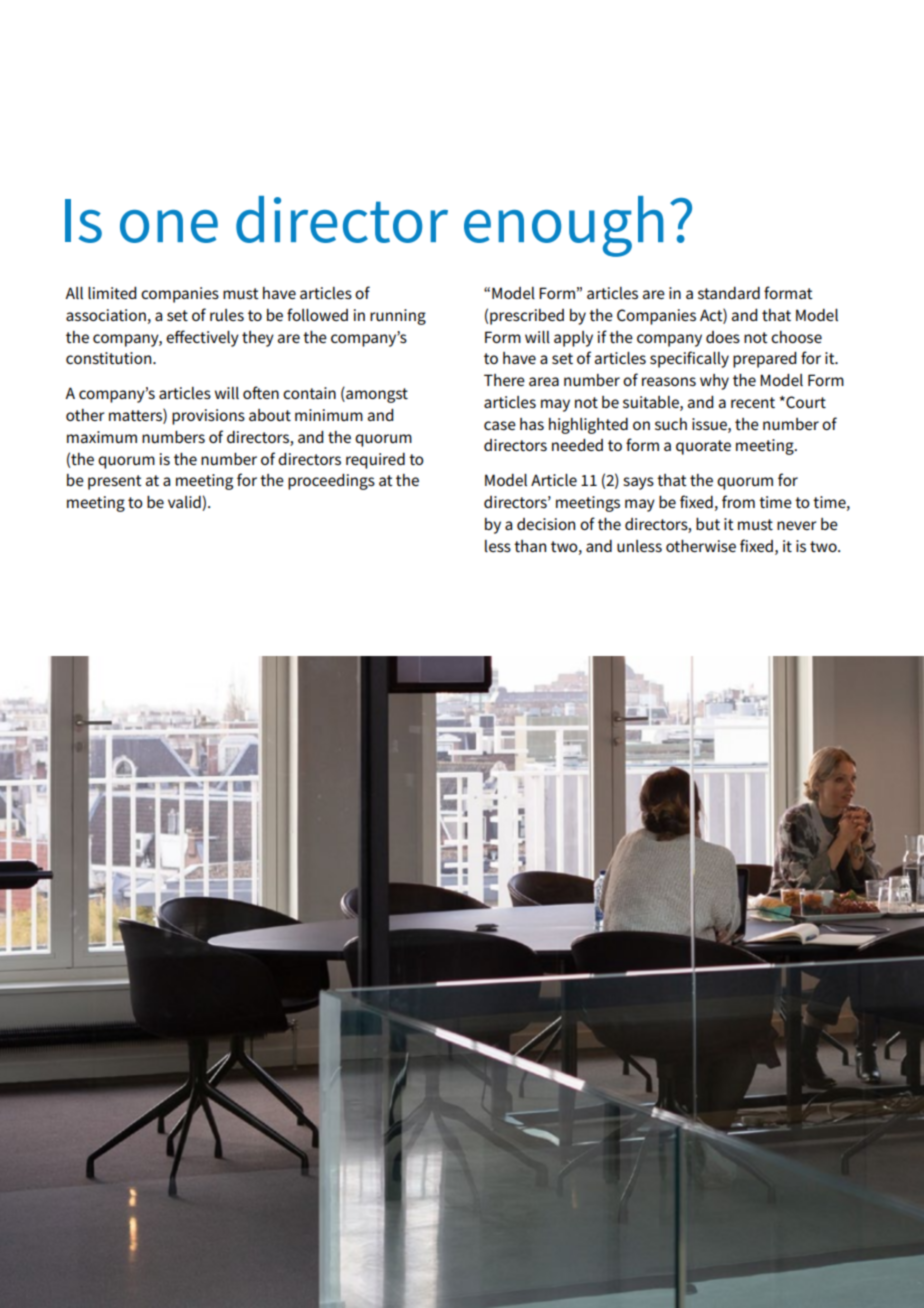  Describe the element at coordinates (638, 483) in the screenshot. I see `says` at that location.
